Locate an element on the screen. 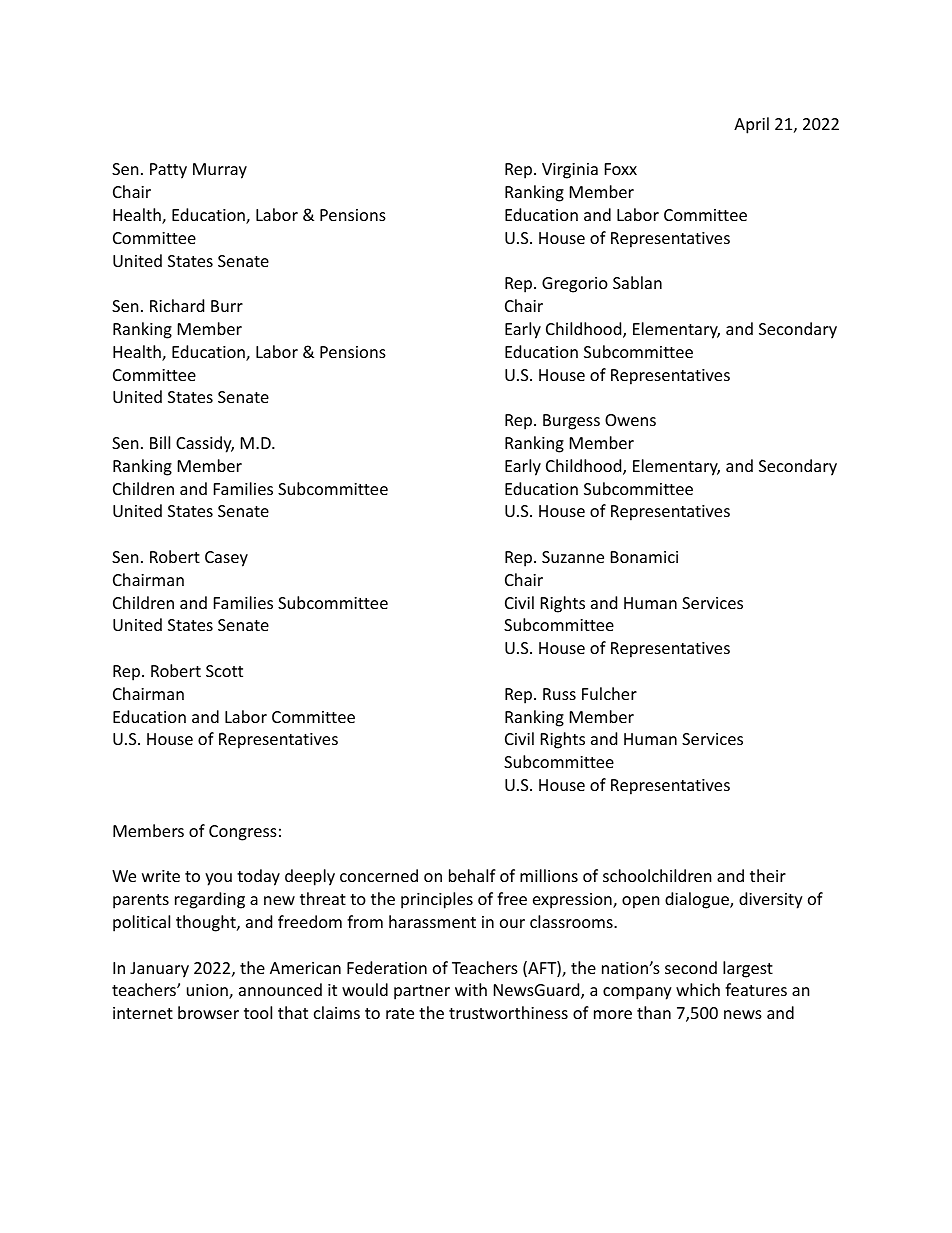 The image size is (952, 1233). Scott is located at coordinates (224, 671).
